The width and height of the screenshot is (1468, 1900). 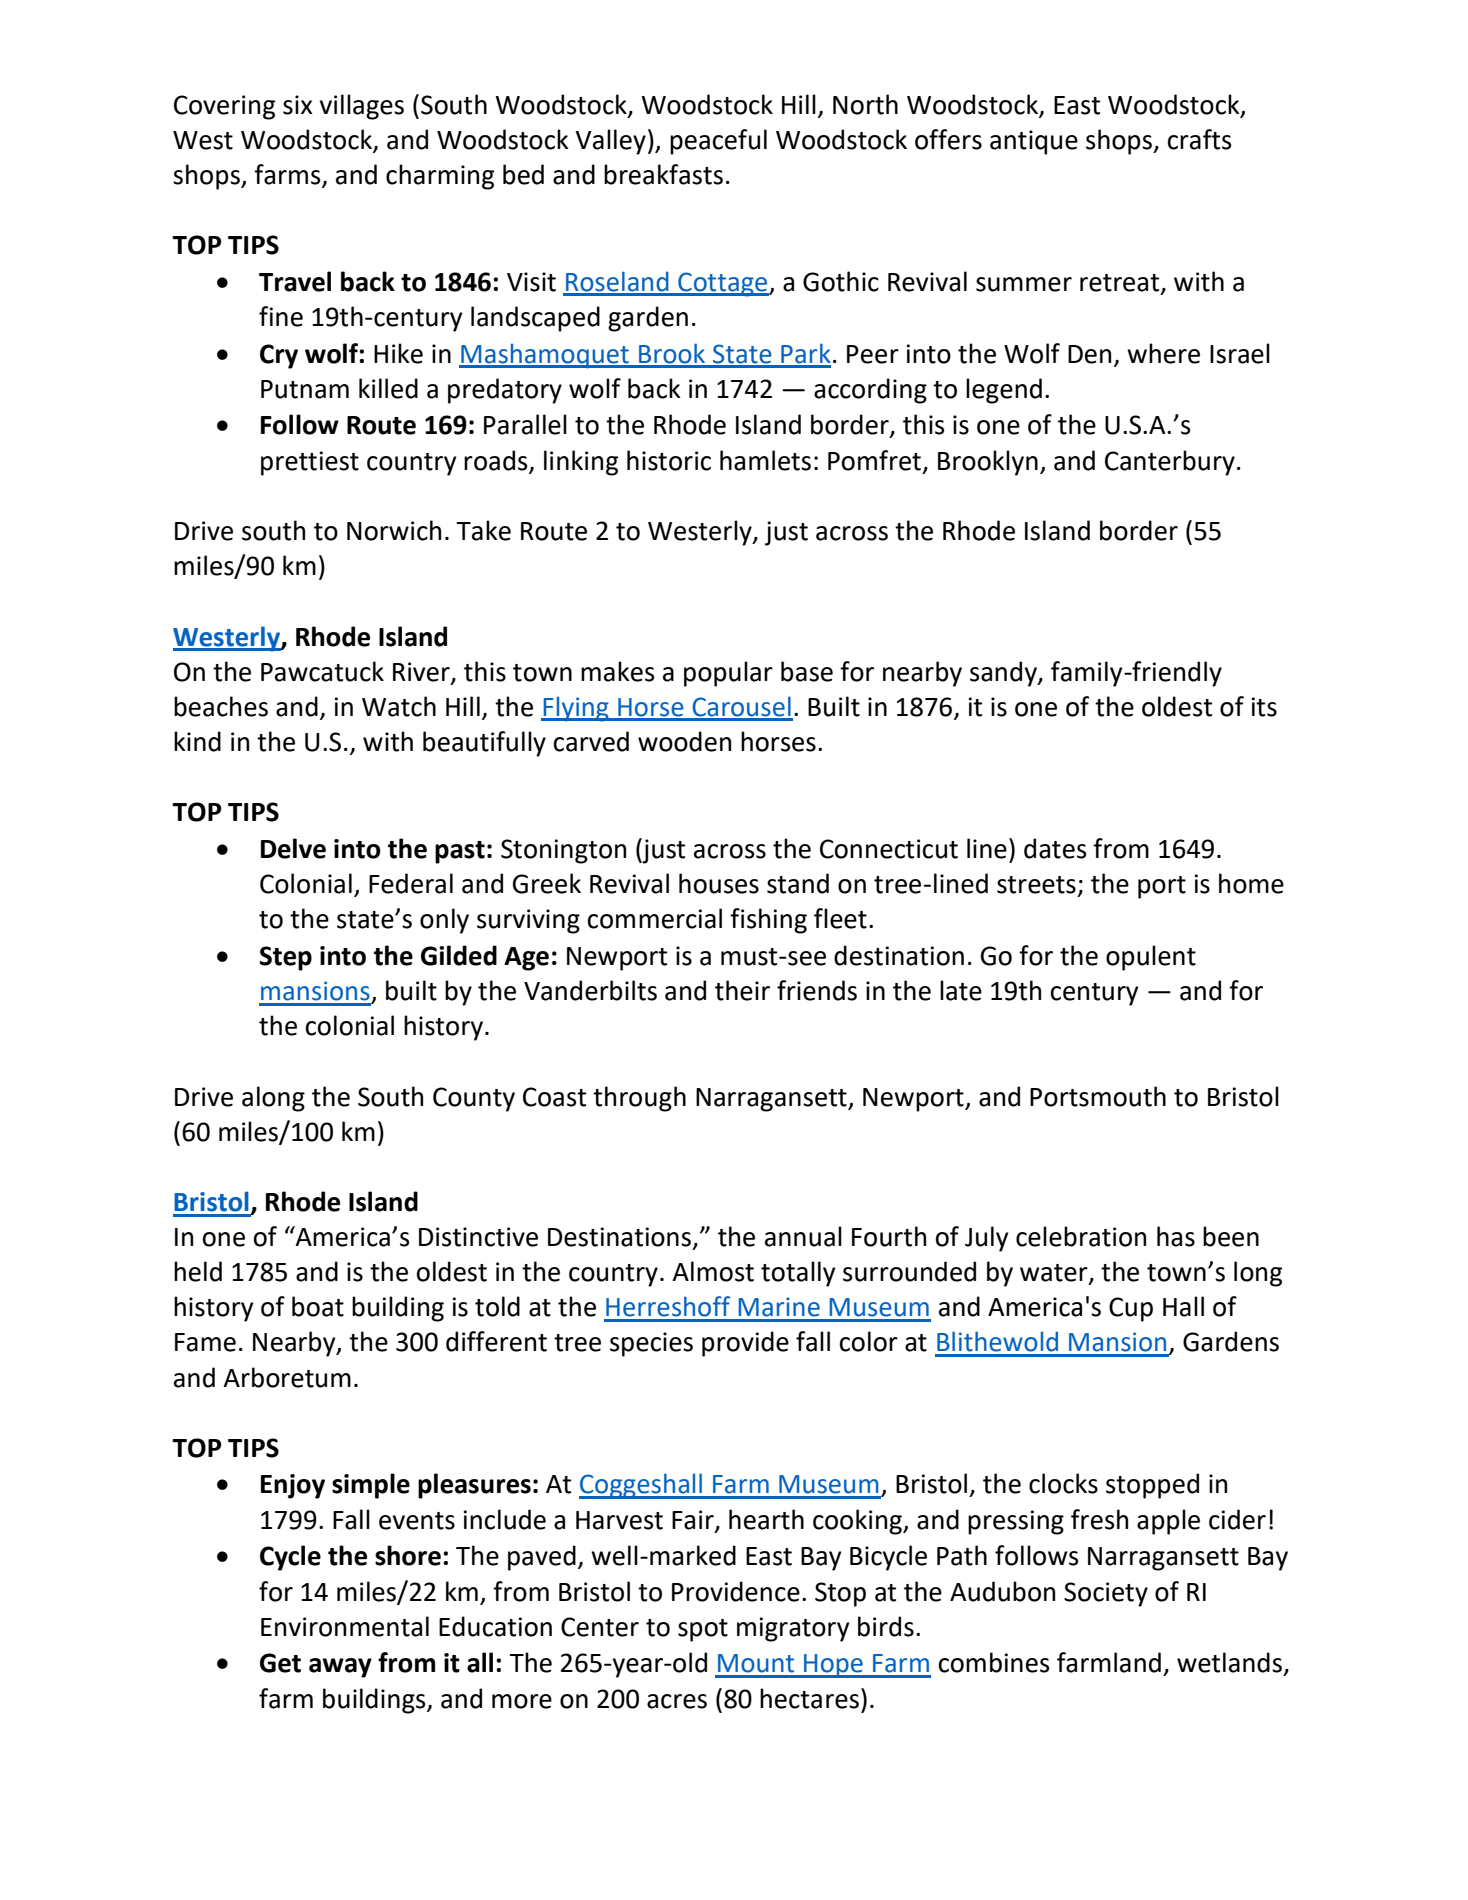 I want to click on away, so click(x=340, y=1668).
